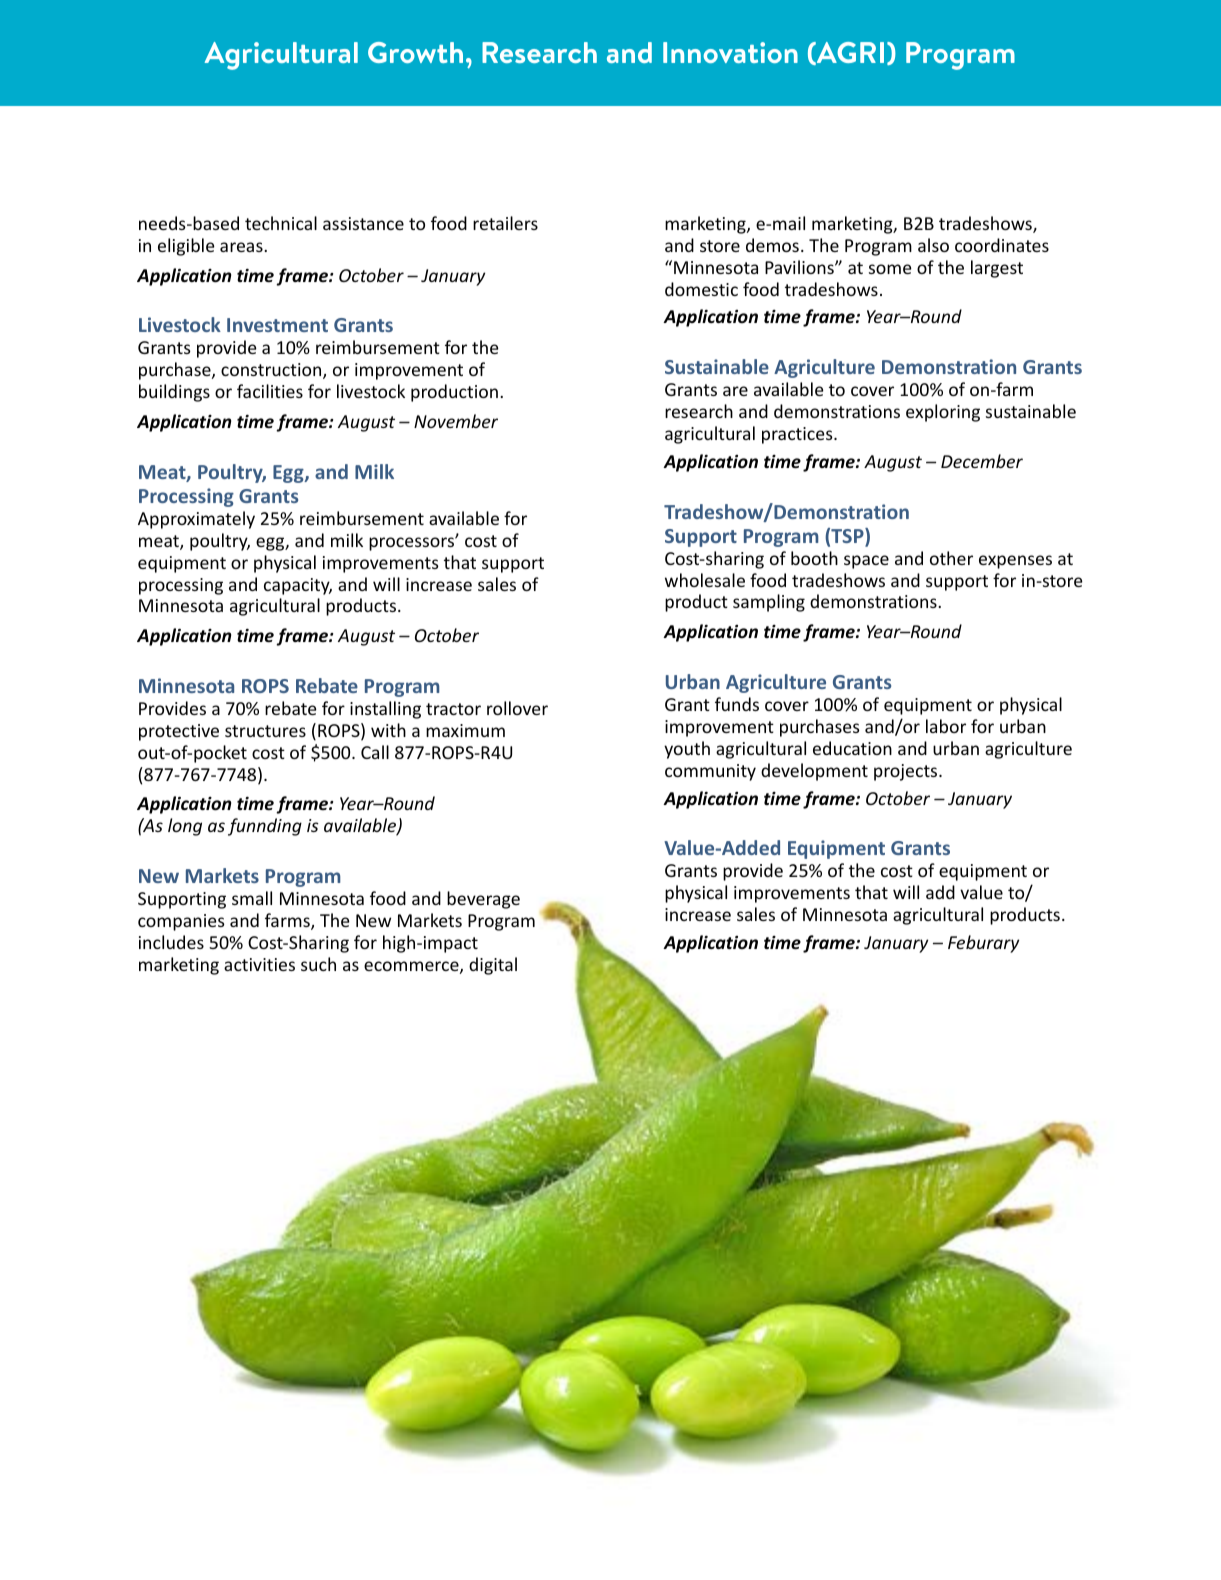 The image size is (1221, 1580). I want to click on domestic, so click(701, 289).
